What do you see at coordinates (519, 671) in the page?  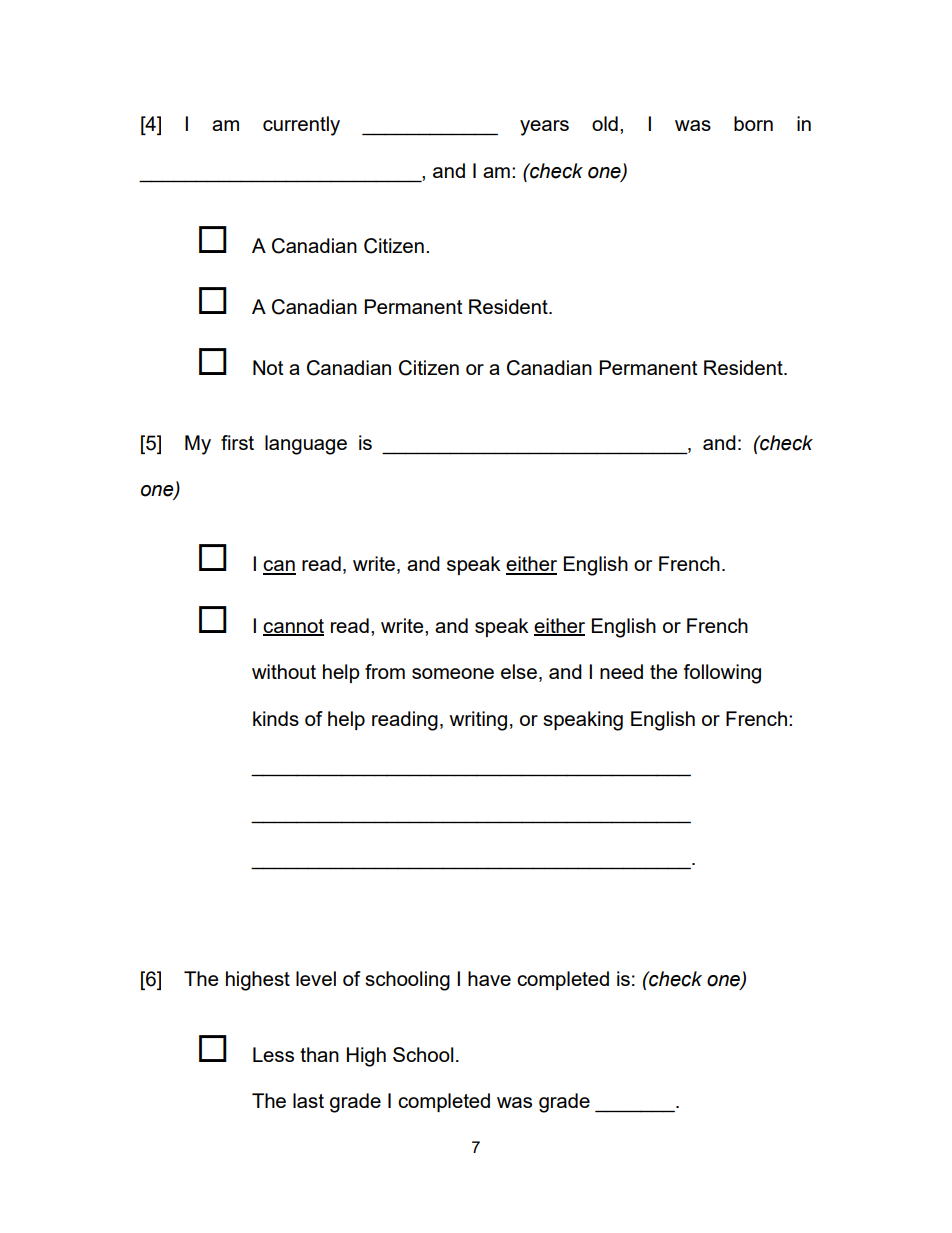 I see `else` at bounding box center [519, 671].
